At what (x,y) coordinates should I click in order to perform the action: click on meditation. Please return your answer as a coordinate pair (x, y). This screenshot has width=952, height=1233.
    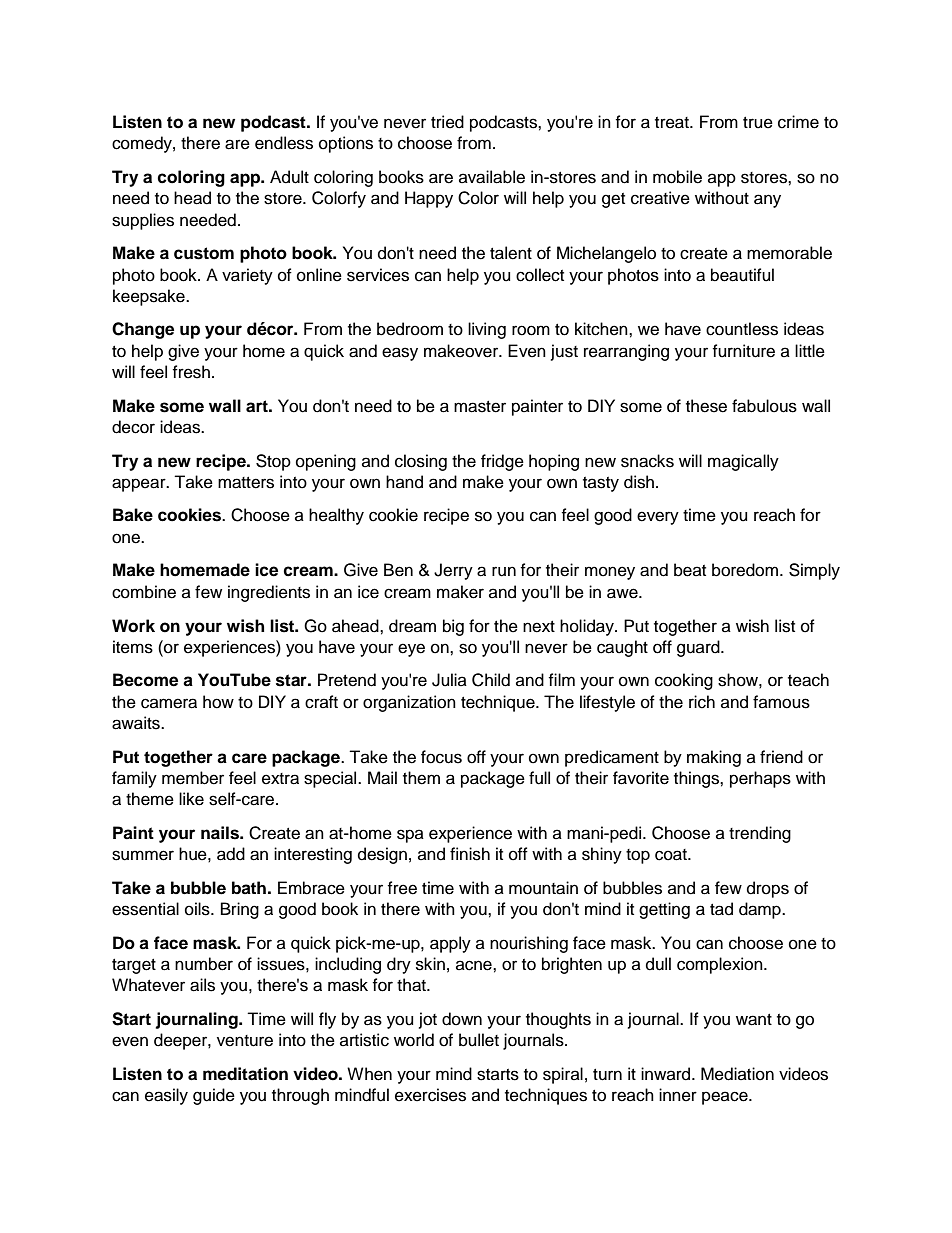
    Looking at the image, I should click on (245, 1074).
